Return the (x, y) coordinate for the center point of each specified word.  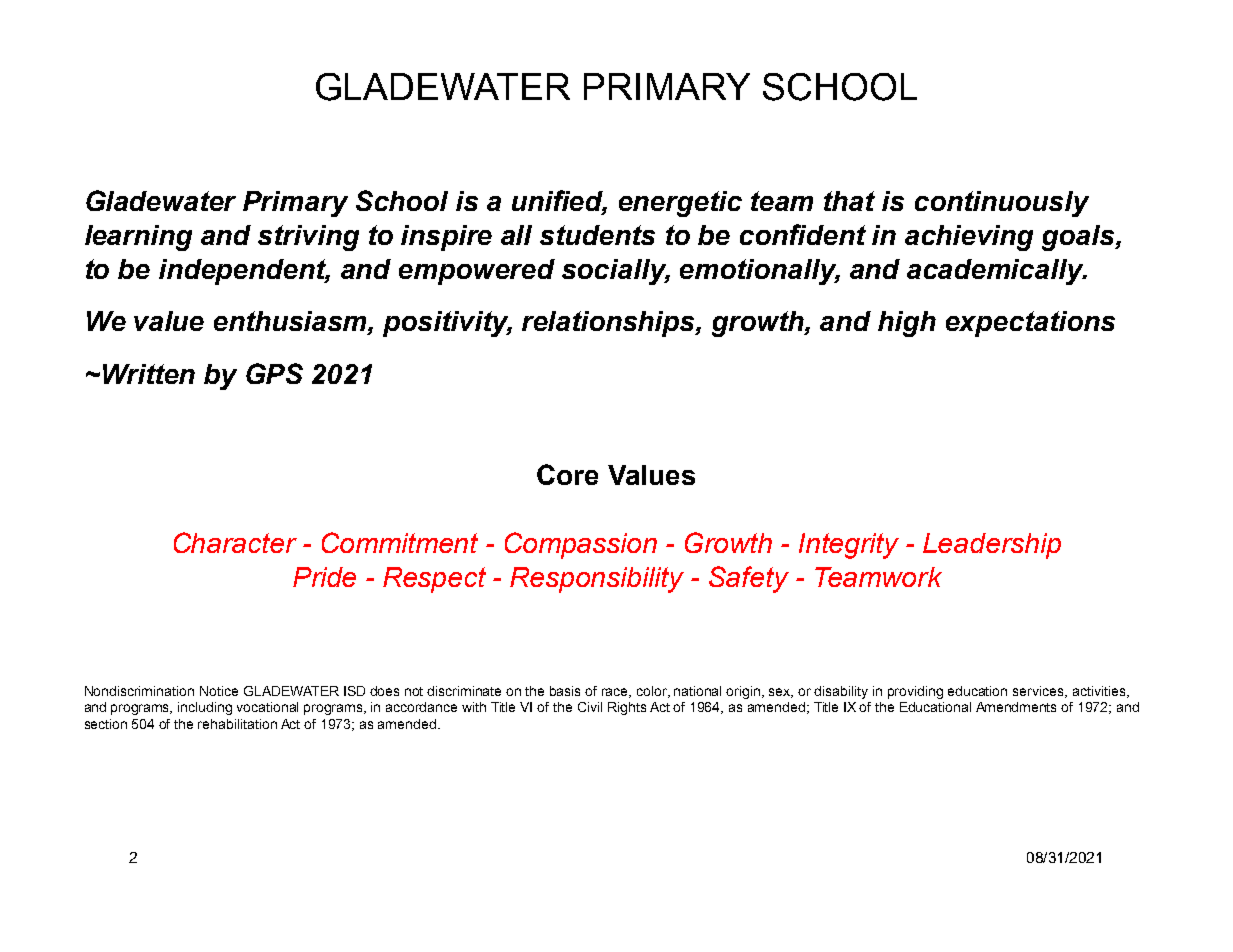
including (205, 708)
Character (235, 542)
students (597, 235)
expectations (1030, 324)
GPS (274, 373)
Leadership (992, 546)
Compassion (581, 545)
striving (308, 238)
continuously (1002, 204)
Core (567, 474)
